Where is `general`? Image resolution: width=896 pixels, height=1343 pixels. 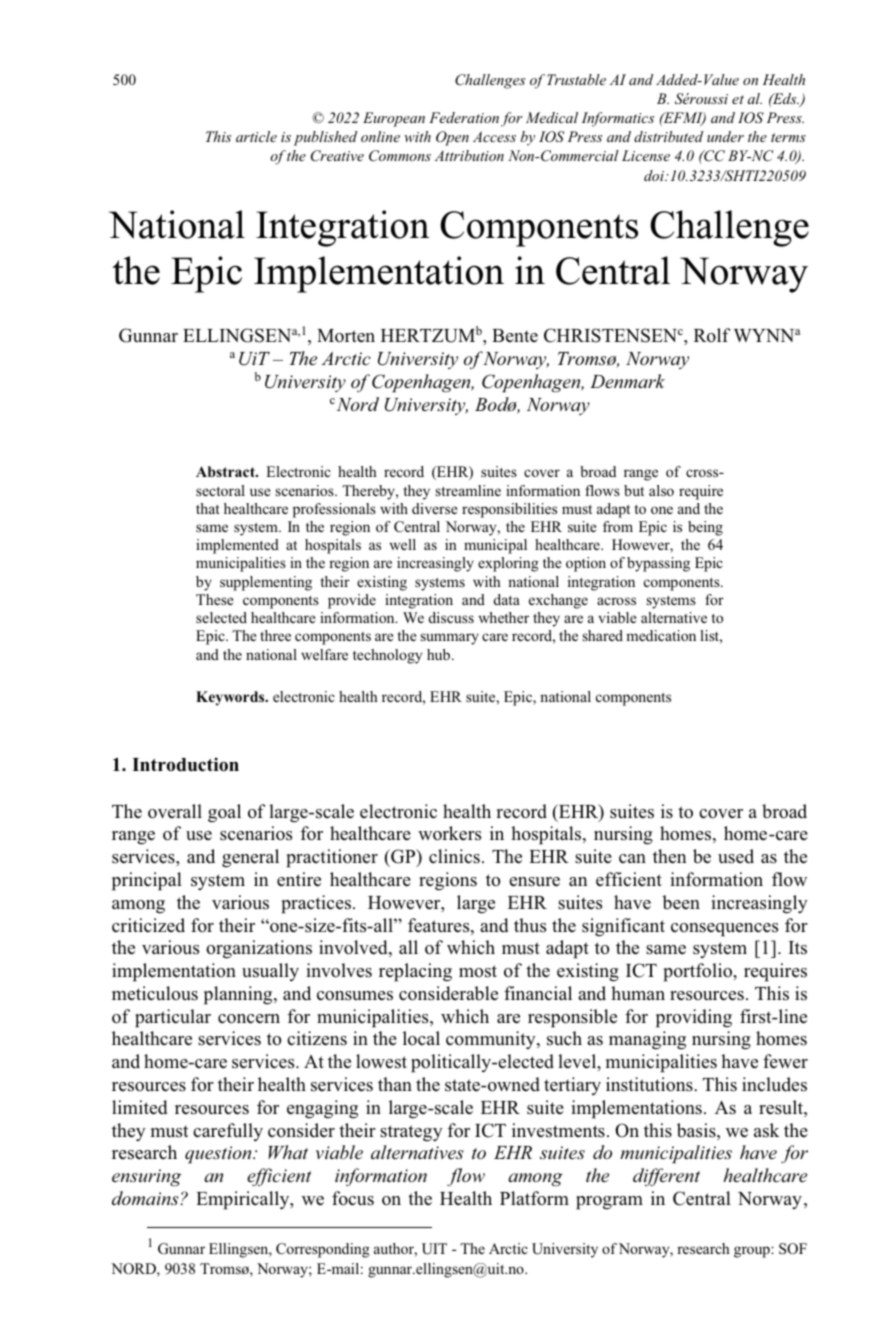 general is located at coordinates (250, 858).
